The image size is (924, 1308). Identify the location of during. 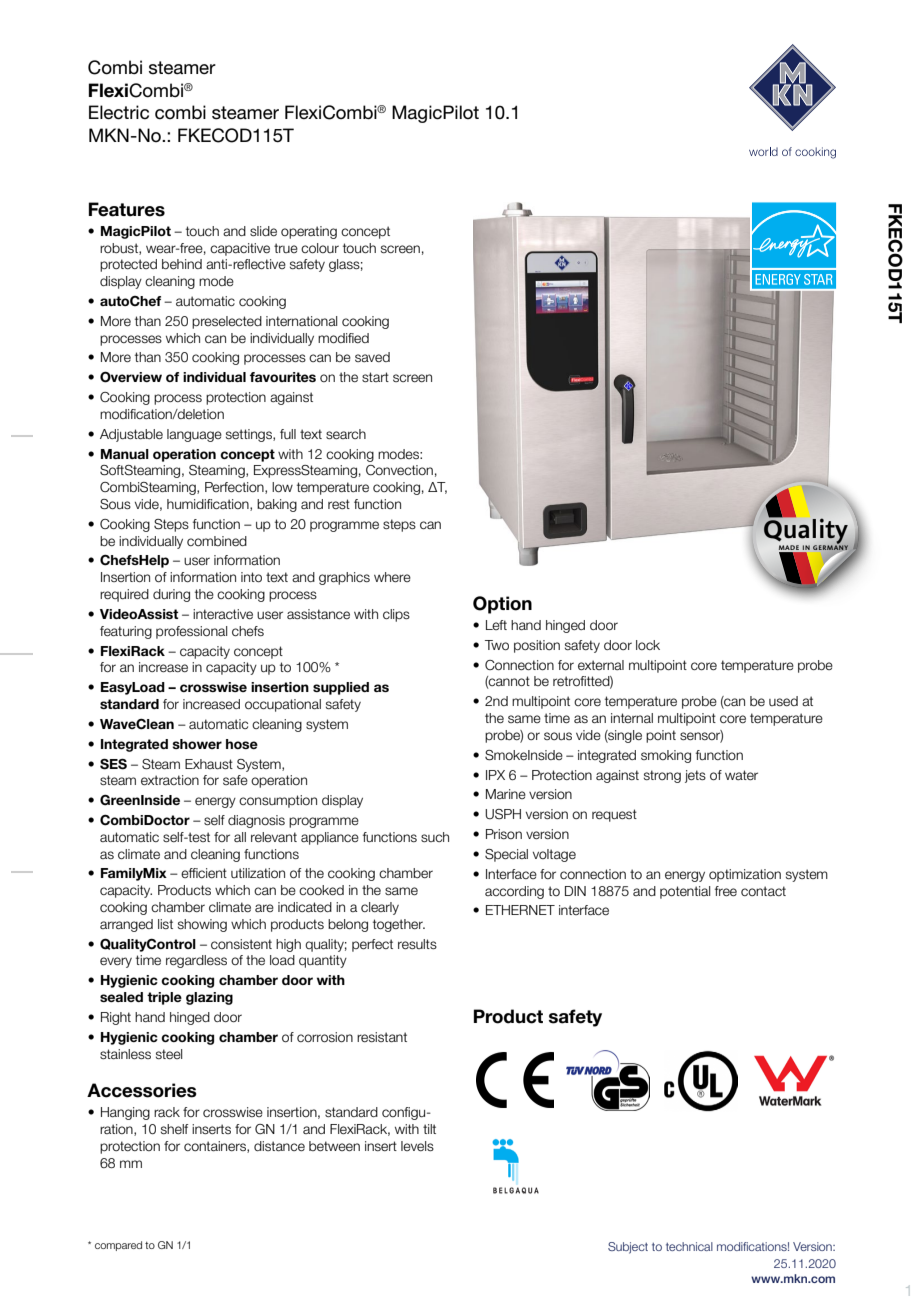
(171, 595).
